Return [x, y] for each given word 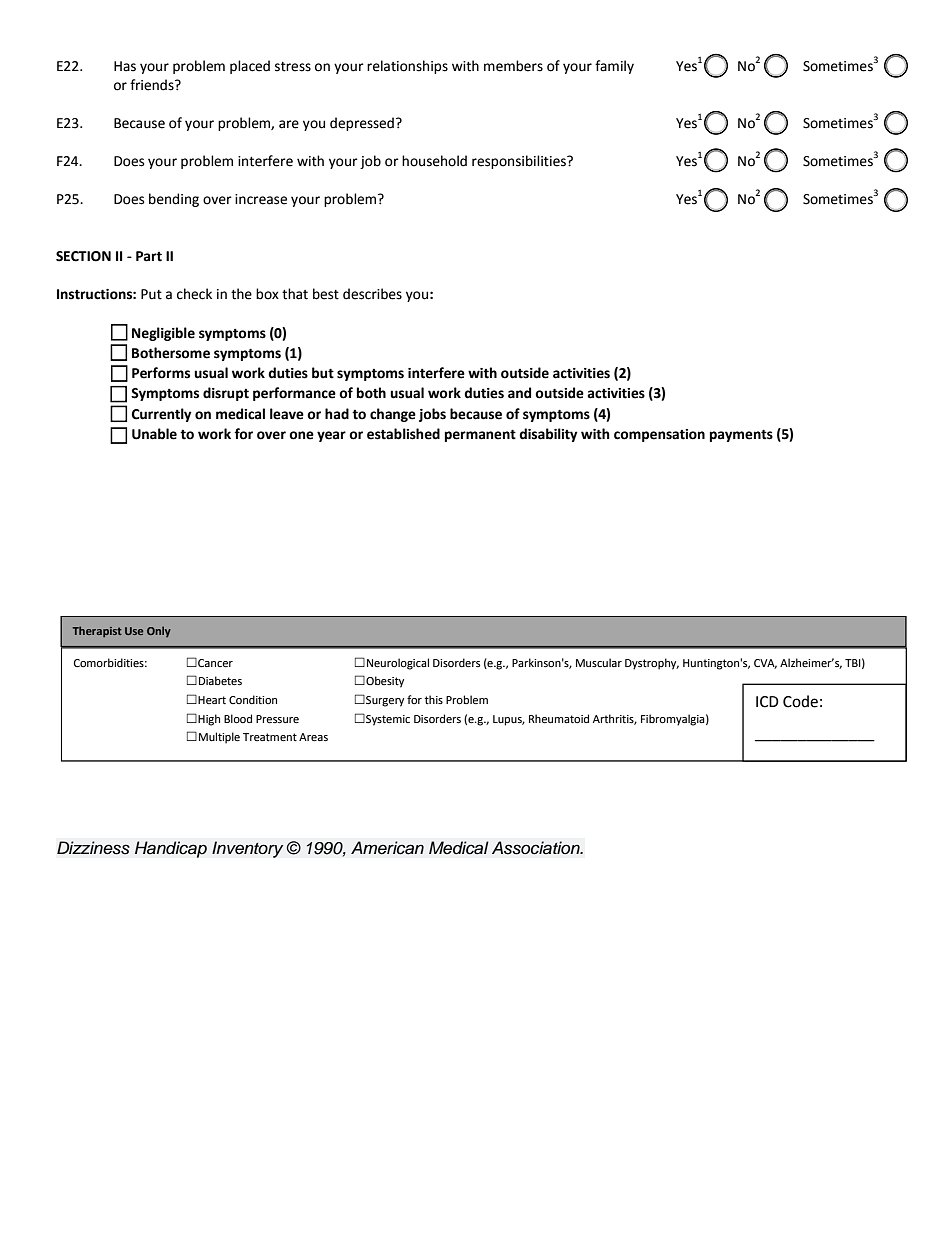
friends [153, 85]
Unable [154, 434]
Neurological [398, 664]
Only [159, 631]
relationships [407, 67]
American [387, 848]
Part [149, 256]
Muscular [599, 662]
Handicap [171, 849]
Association [537, 848]
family [614, 67]
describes [372, 294]
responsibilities [520, 162]
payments [741, 435]
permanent [480, 435]
